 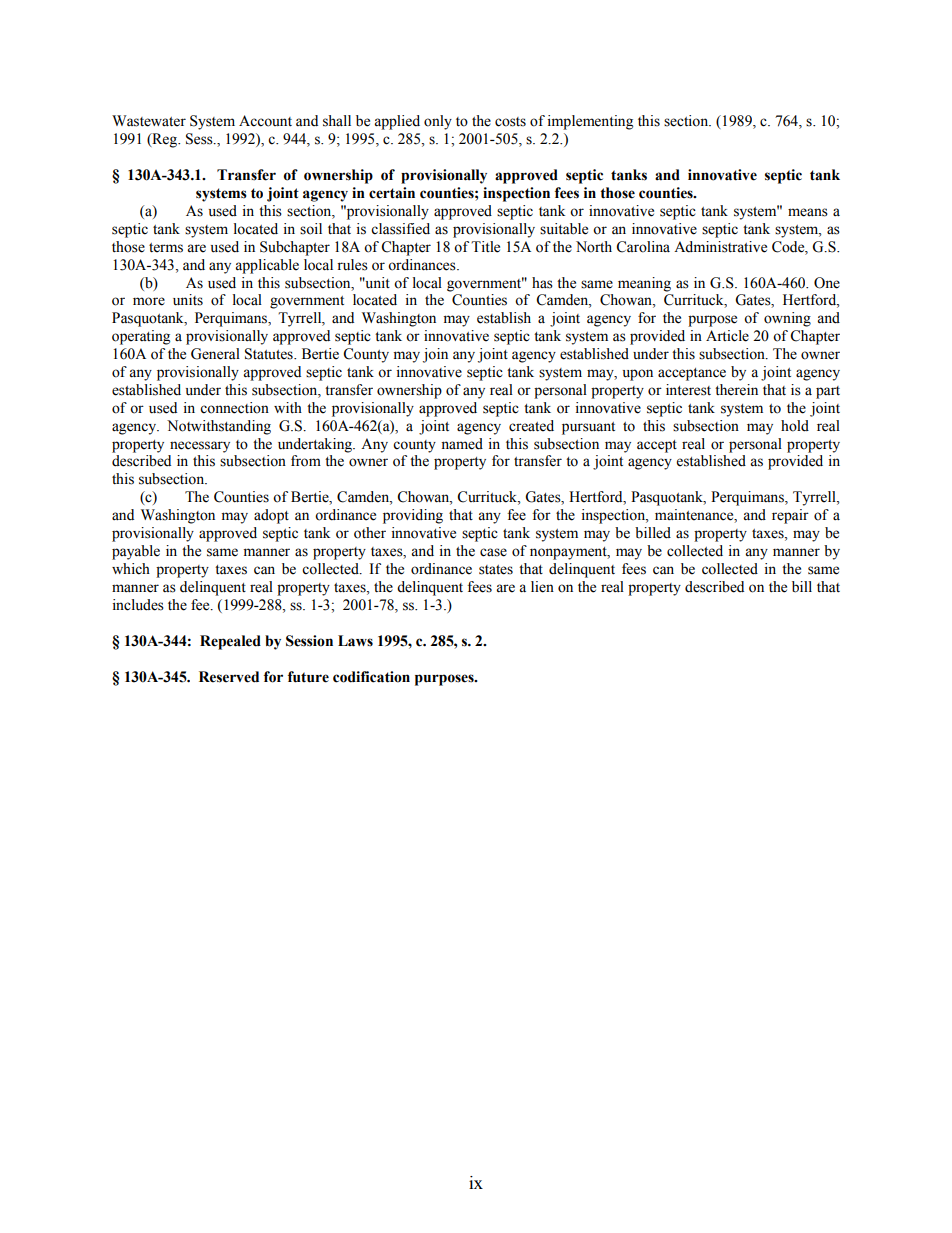 What do you see at coordinates (485, 247) in the page?
I see `Title` at bounding box center [485, 247].
